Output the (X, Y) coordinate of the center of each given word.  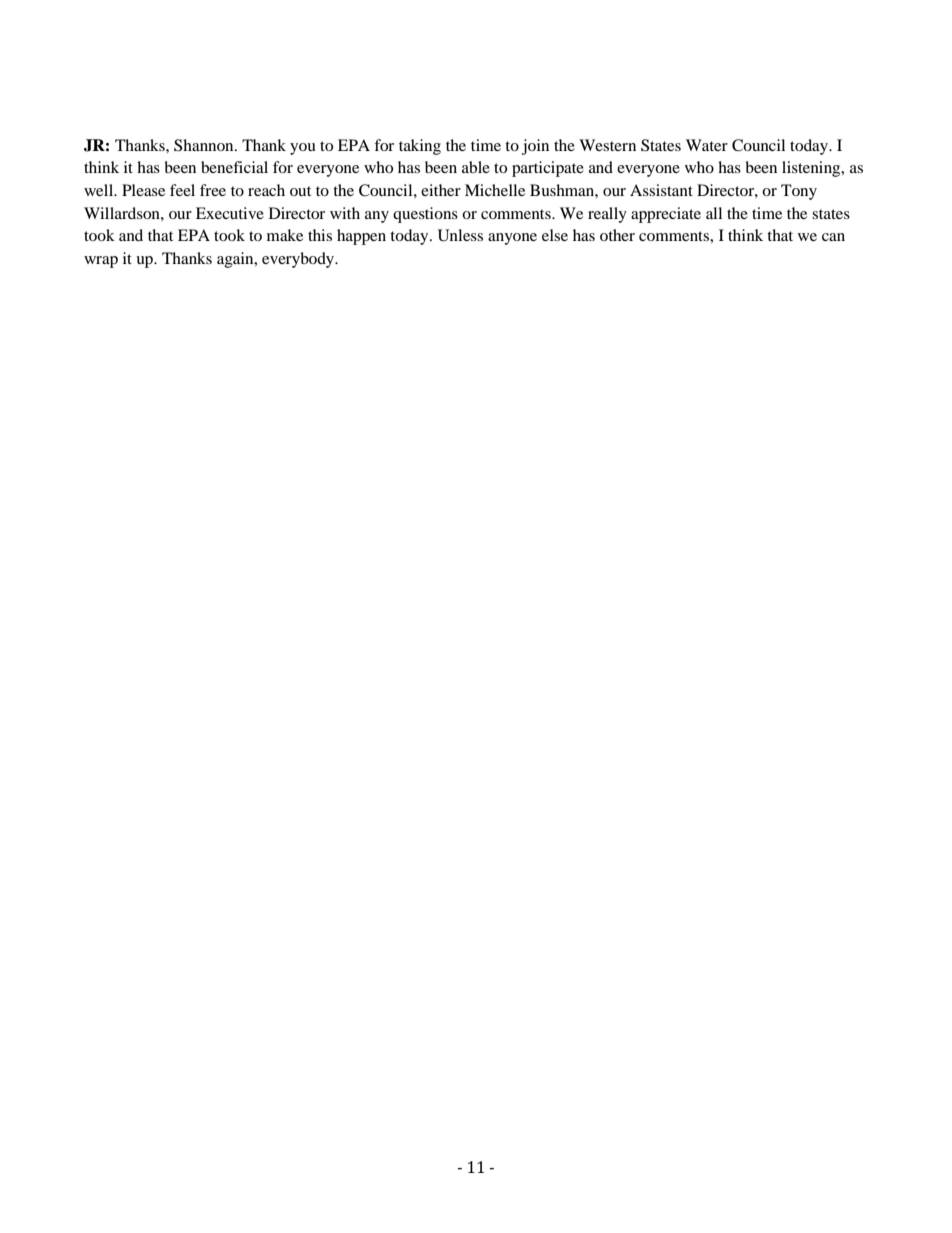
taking (420, 147)
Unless (460, 235)
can (833, 237)
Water (707, 145)
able (476, 167)
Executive (230, 213)
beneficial (234, 167)
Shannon (205, 145)
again (236, 260)
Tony (799, 192)
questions (425, 215)
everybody (299, 260)
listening (812, 169)
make (285, 235)
